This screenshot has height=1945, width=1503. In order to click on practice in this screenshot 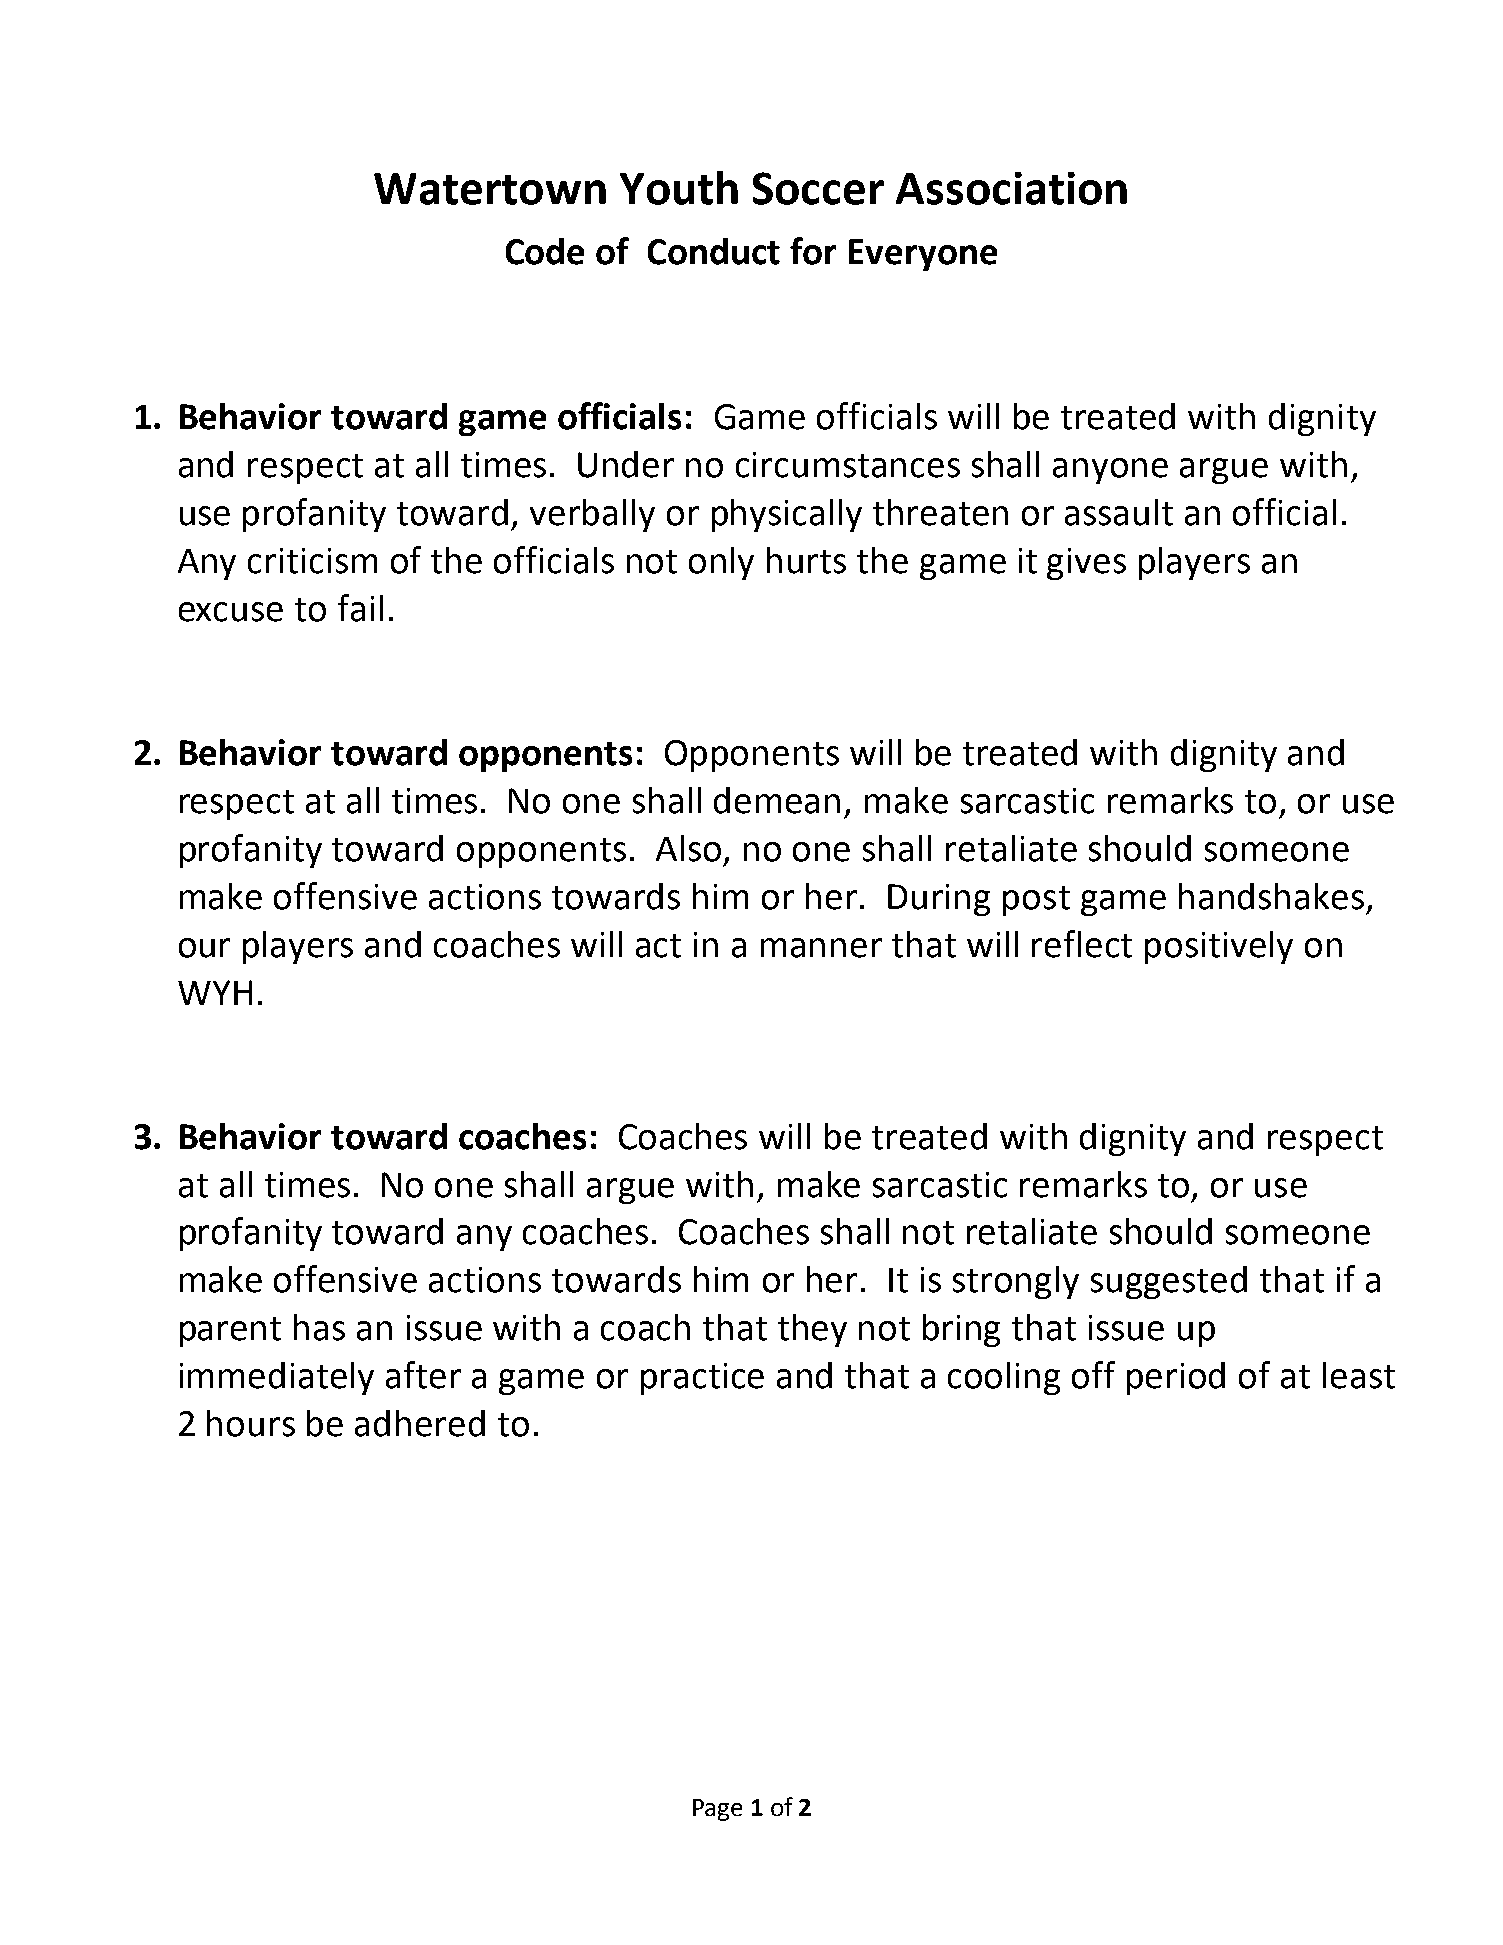, I will do `click(702, 1379)`.
